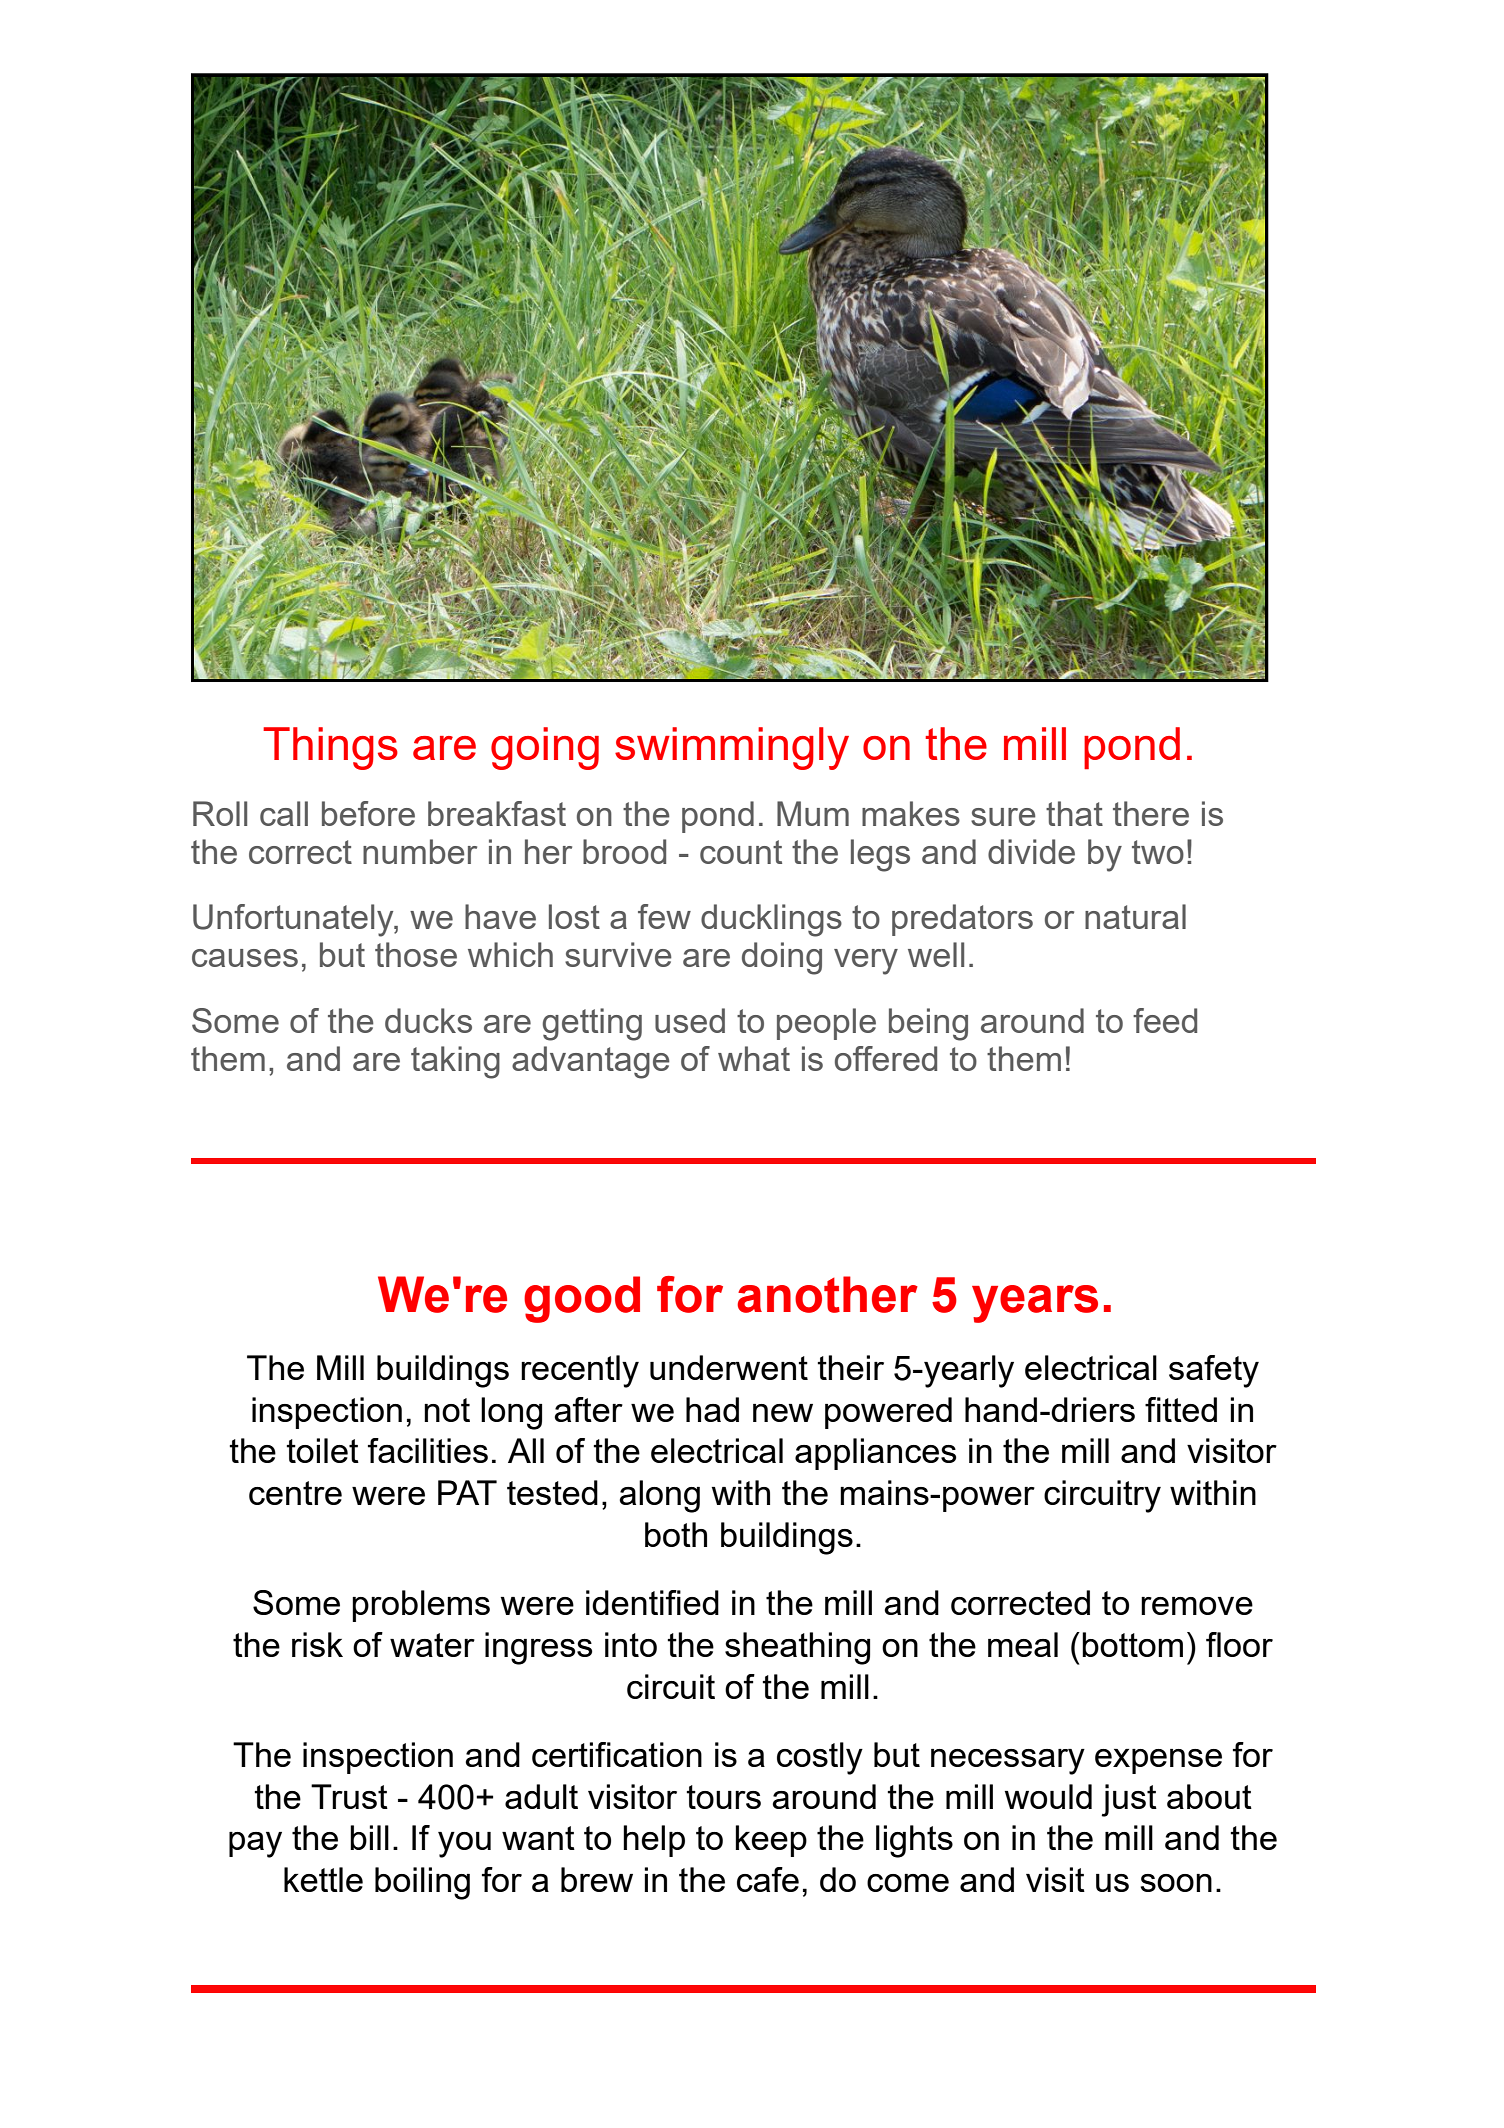  Describe the element at coordinates (1197, 1606) in the screenshot. I see `remove` at that location.
